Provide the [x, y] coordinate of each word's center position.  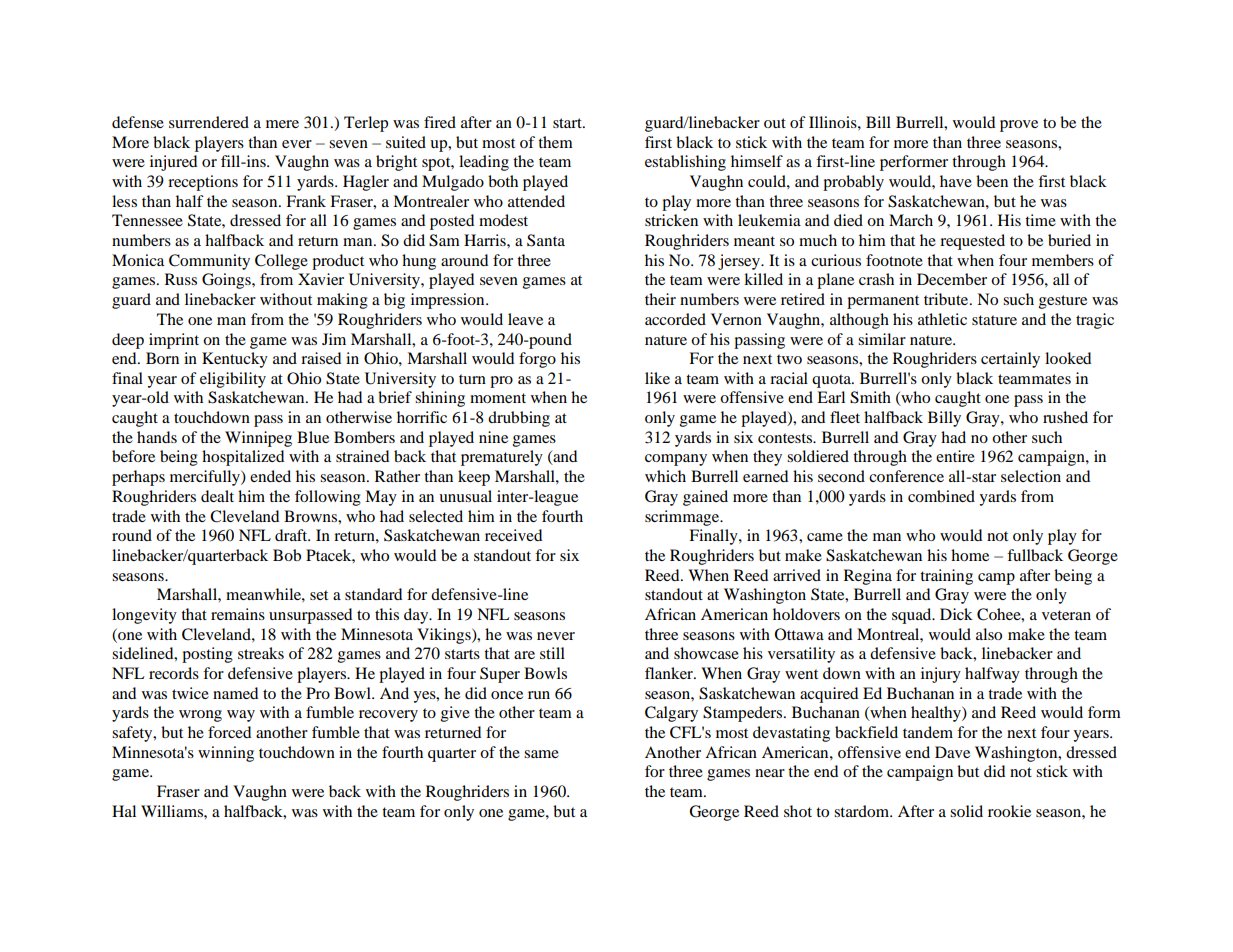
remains [238, 614]
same [541, 754]
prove [1019, 126]
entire [955, 456]
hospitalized [243, 458]
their [660, 299]
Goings [227, 281]
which [665, 476]
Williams [173, 811]
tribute [947, 299]
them [555, 142]
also [989, 634]
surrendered [209, 122]
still [552, 653]
